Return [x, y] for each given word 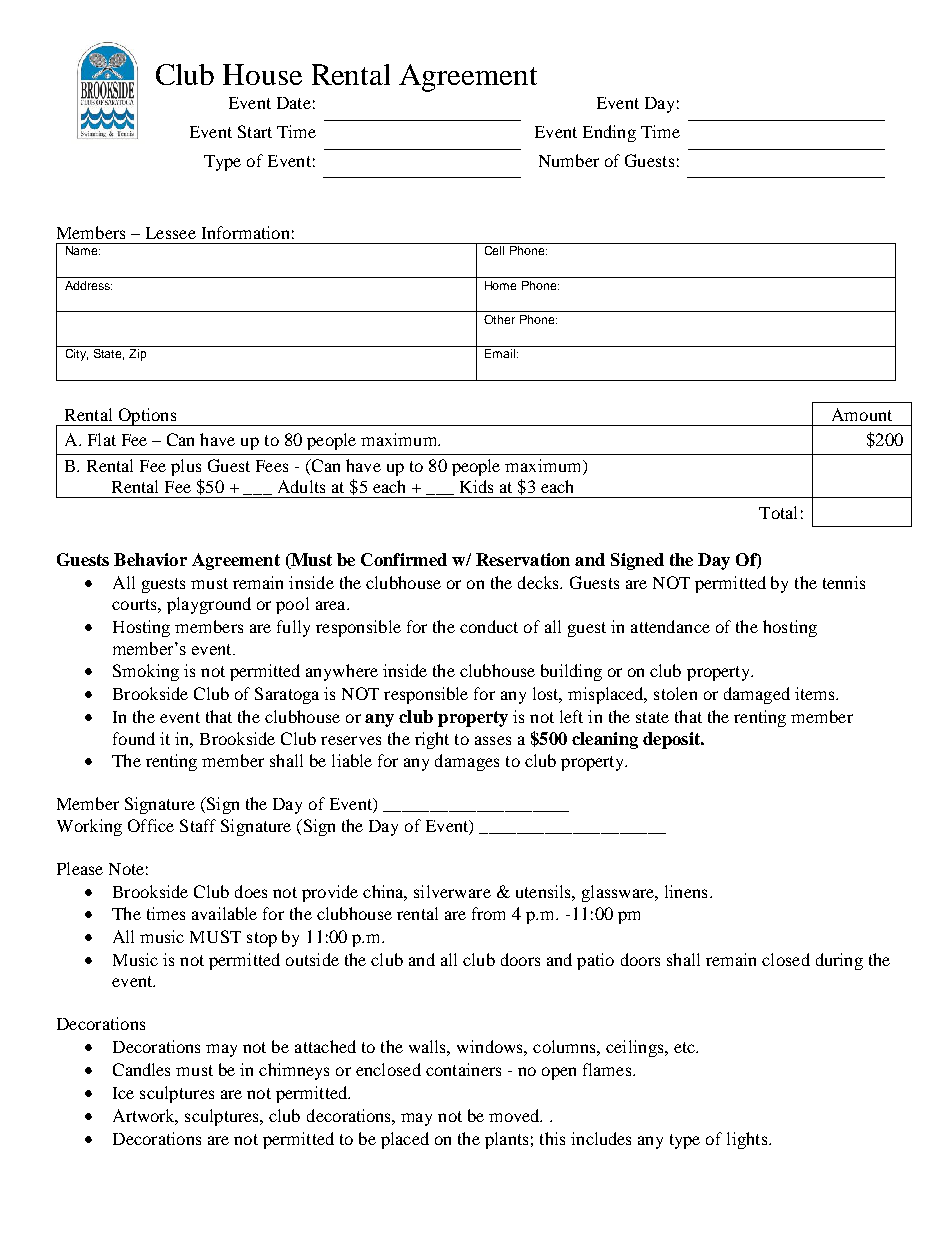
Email [500, 353]
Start [255, 131]
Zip [137, 355]
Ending [609, 133]
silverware [452, 891]
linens [686, 891]
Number [569, 160]
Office [151, 825]
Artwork [145, 1117]
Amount [862, 414]
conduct [489, 626]
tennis [844, 582]
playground [209, 605]
